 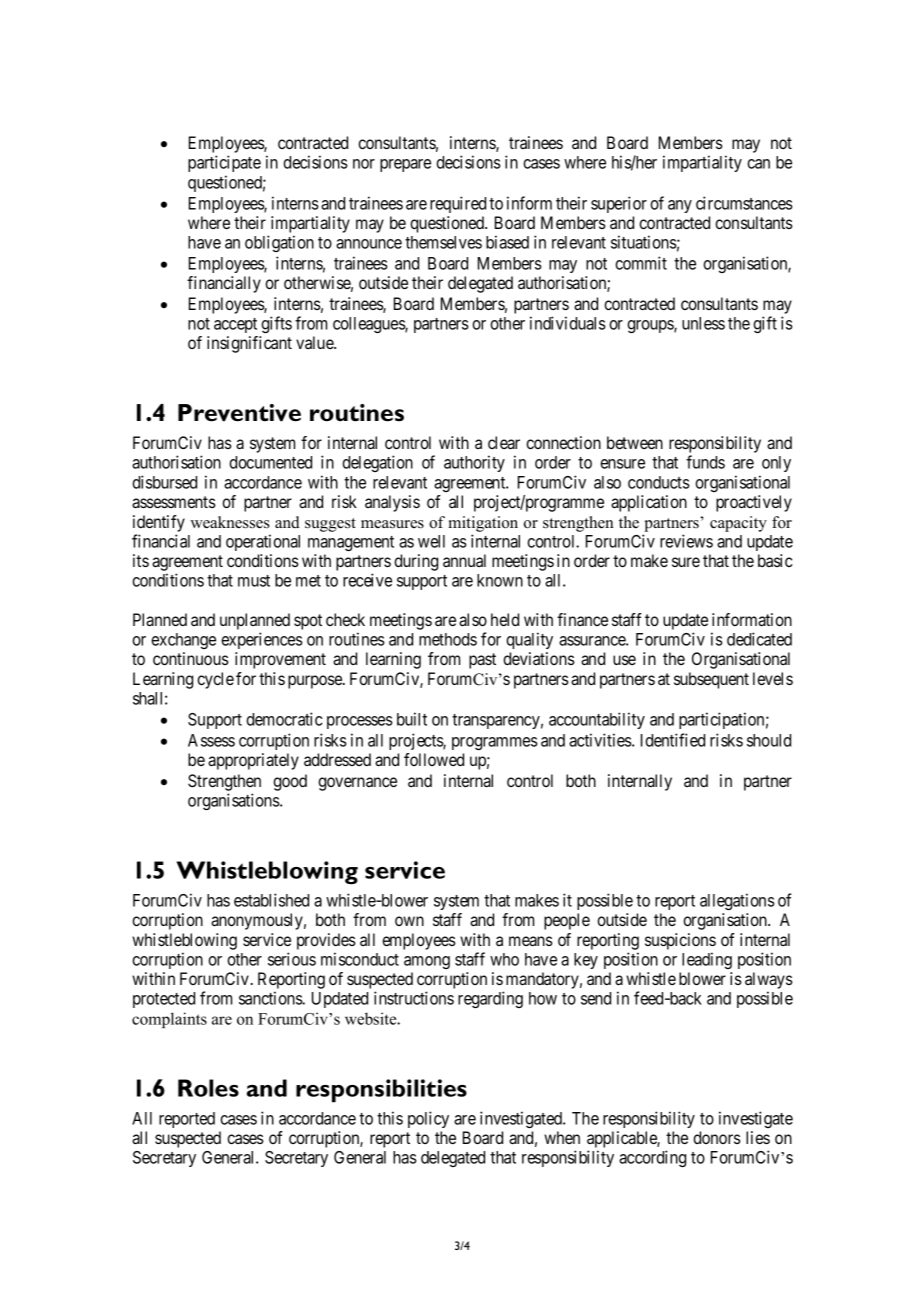 I want to click on capacity, so click(x=738, y=524).
